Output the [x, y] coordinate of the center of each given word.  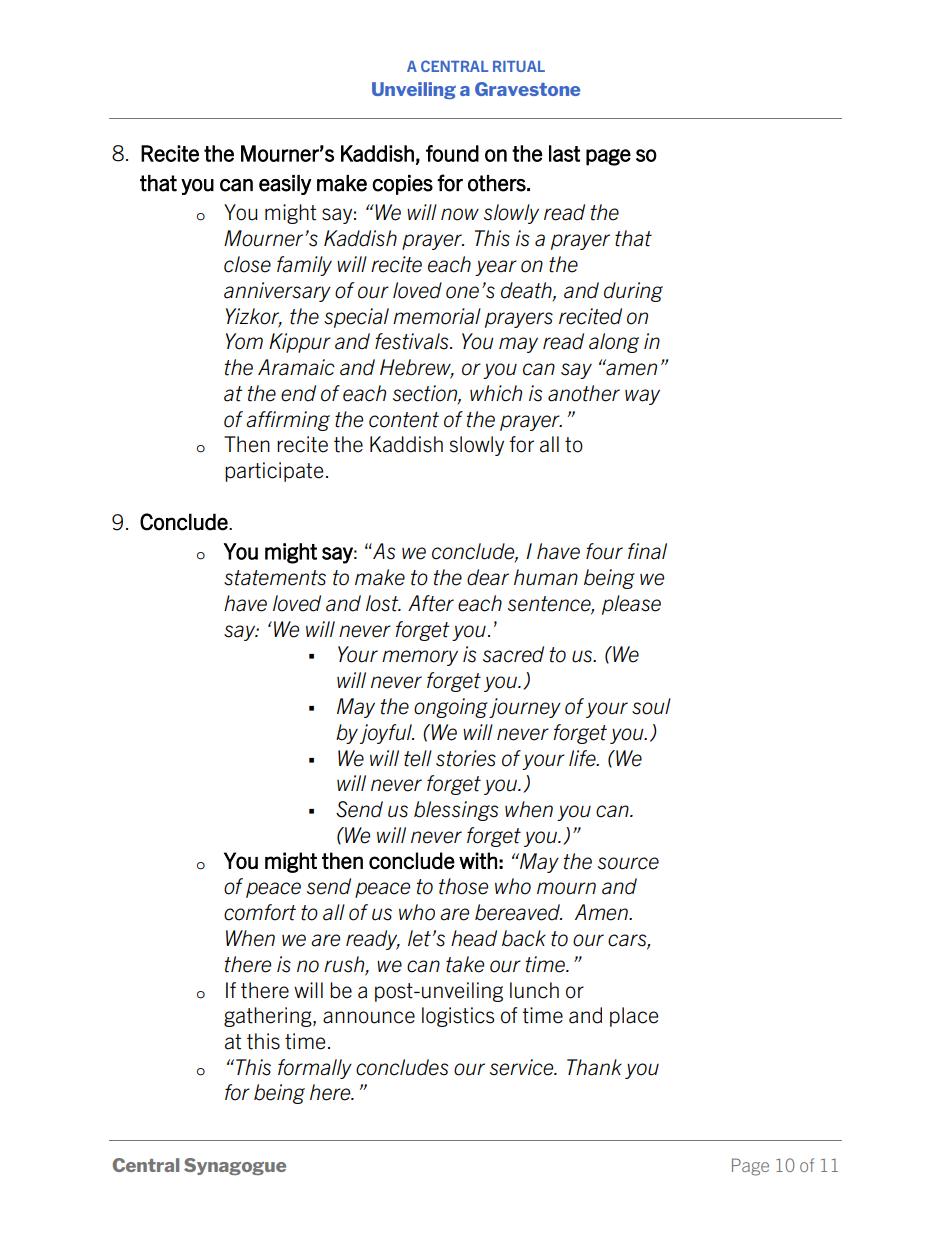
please [631, 605]
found [452, 153]
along [614, 343]
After [431, 603]
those [463, 886]
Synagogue [235, 1166]
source [628, 863]
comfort [260, 912]
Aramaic [296, 367]
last [564, 153]
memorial [437, 316]
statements [275, 578]
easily [285, 185]
